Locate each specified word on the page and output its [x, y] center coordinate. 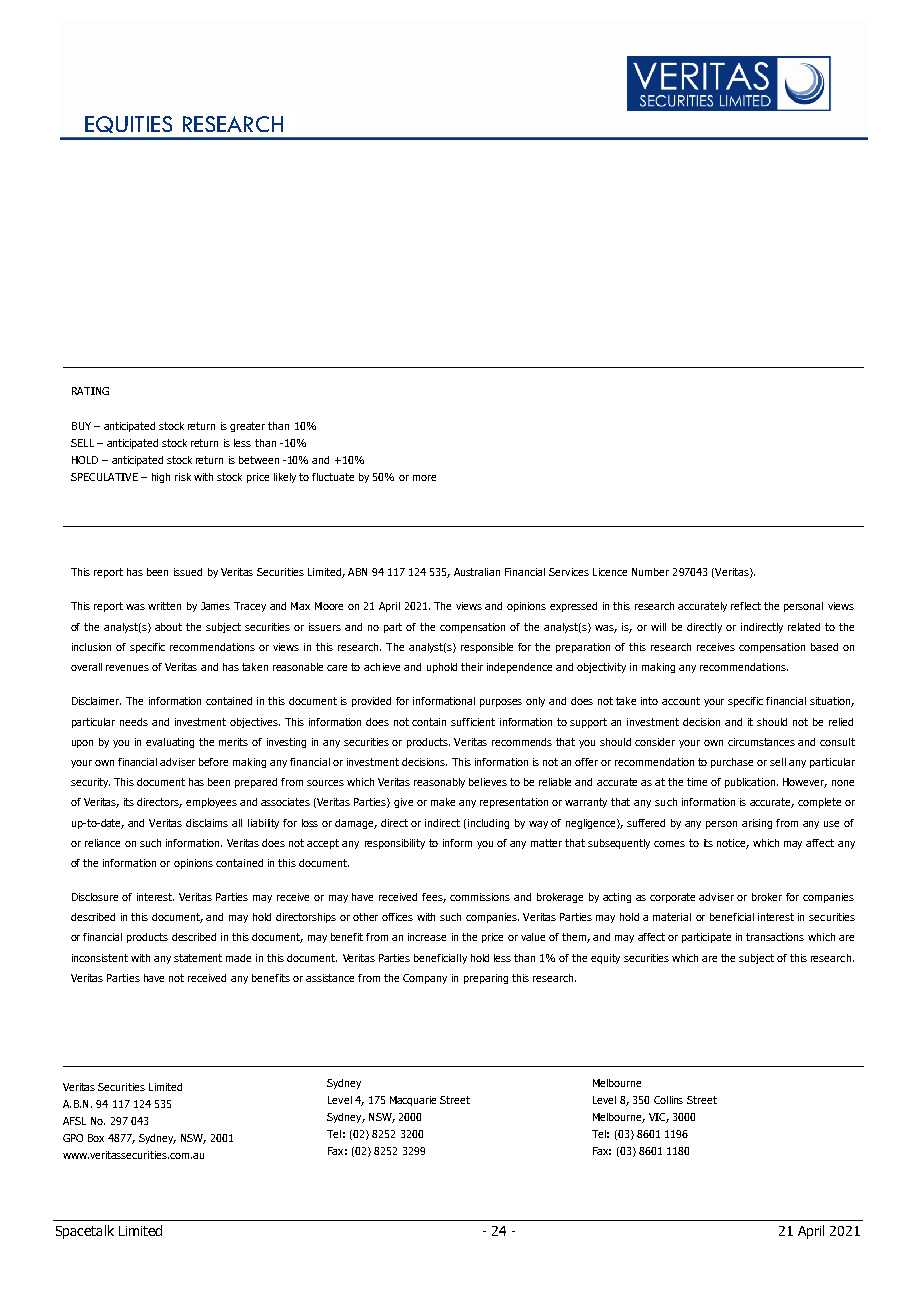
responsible [487, 648]
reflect [746, 606]
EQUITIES [128, 124]
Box [96, 1138]
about [168, 627]
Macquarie [413, 1101]
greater [247, 427]
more [424, 478]
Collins [668, 1100]
